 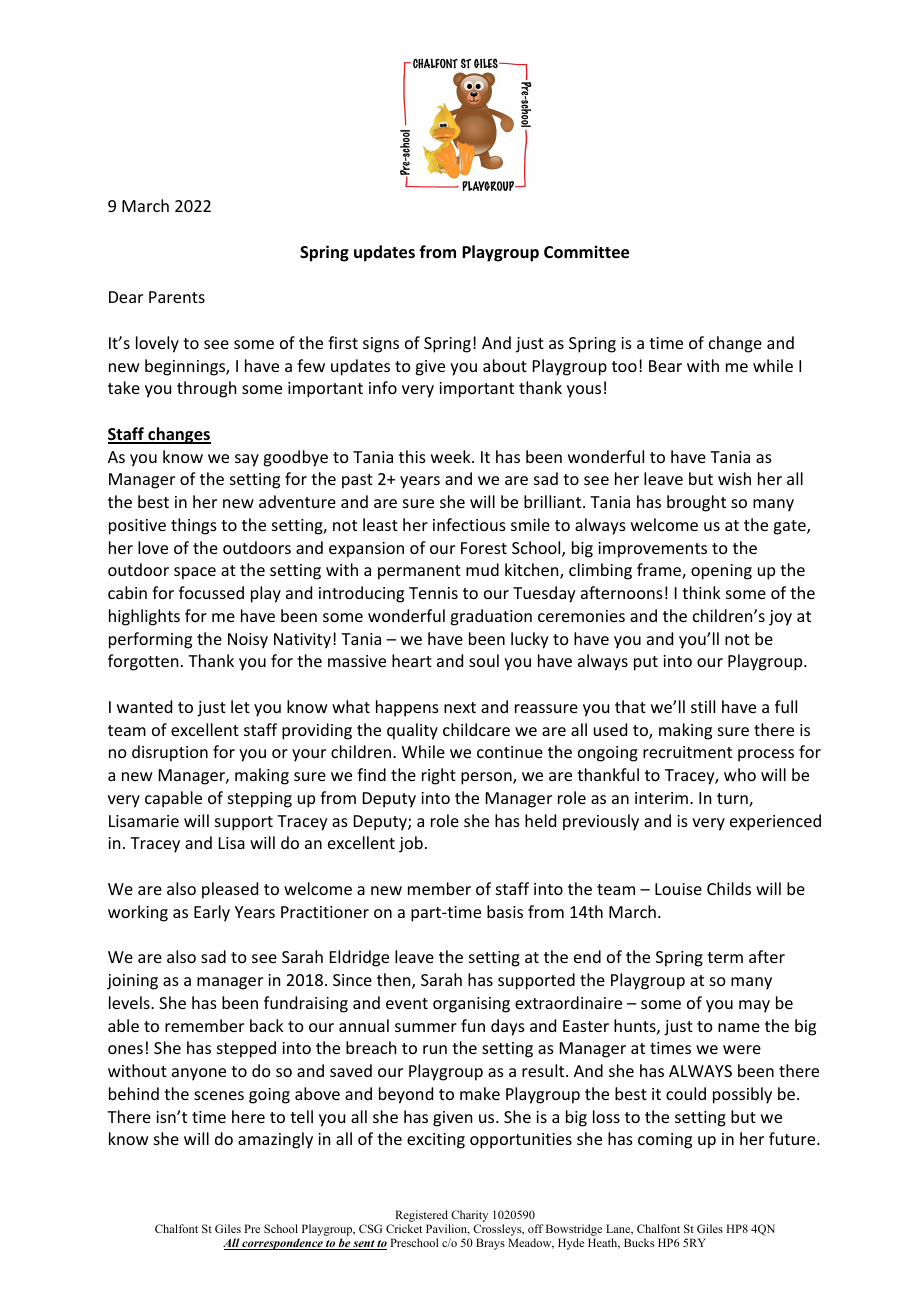 I want to click on Parents, so click(x=177, y=297).
